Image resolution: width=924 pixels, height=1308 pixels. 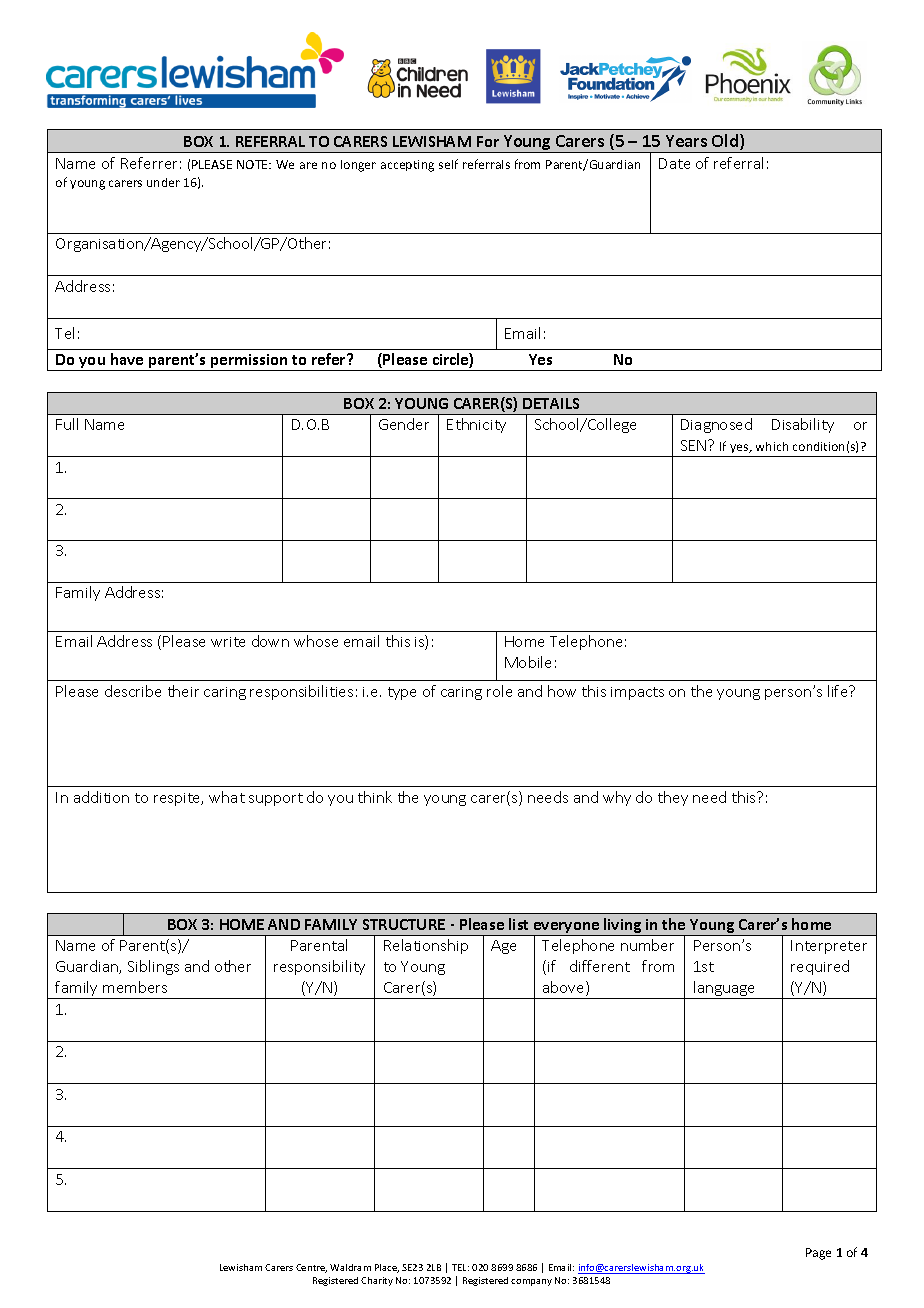 What do you see at coordinates (127, 359) in the screenshot?
I see `have` at bounding box center [127, 359].
